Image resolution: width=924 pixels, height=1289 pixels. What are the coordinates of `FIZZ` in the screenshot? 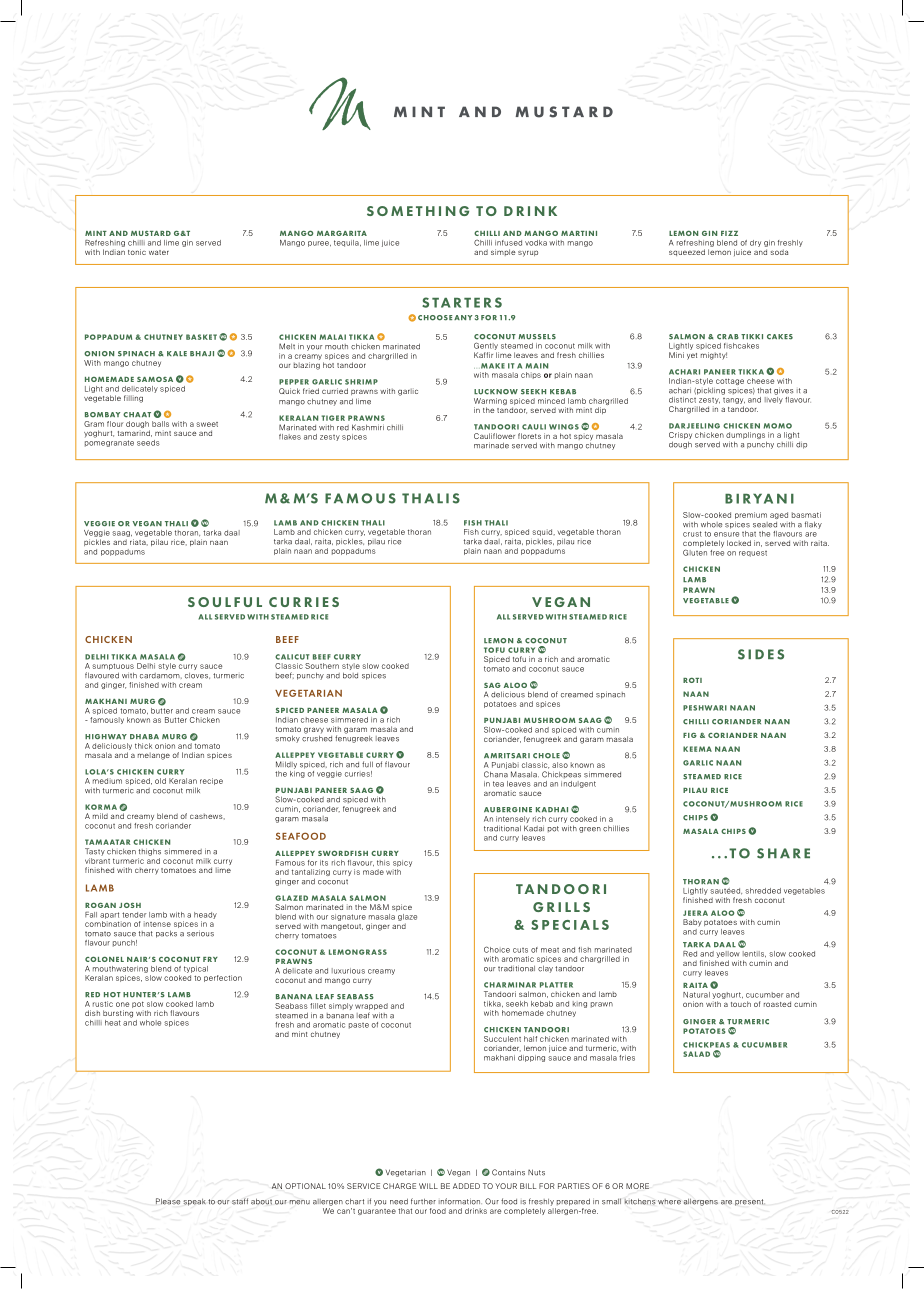 It's located at (729, 233).
